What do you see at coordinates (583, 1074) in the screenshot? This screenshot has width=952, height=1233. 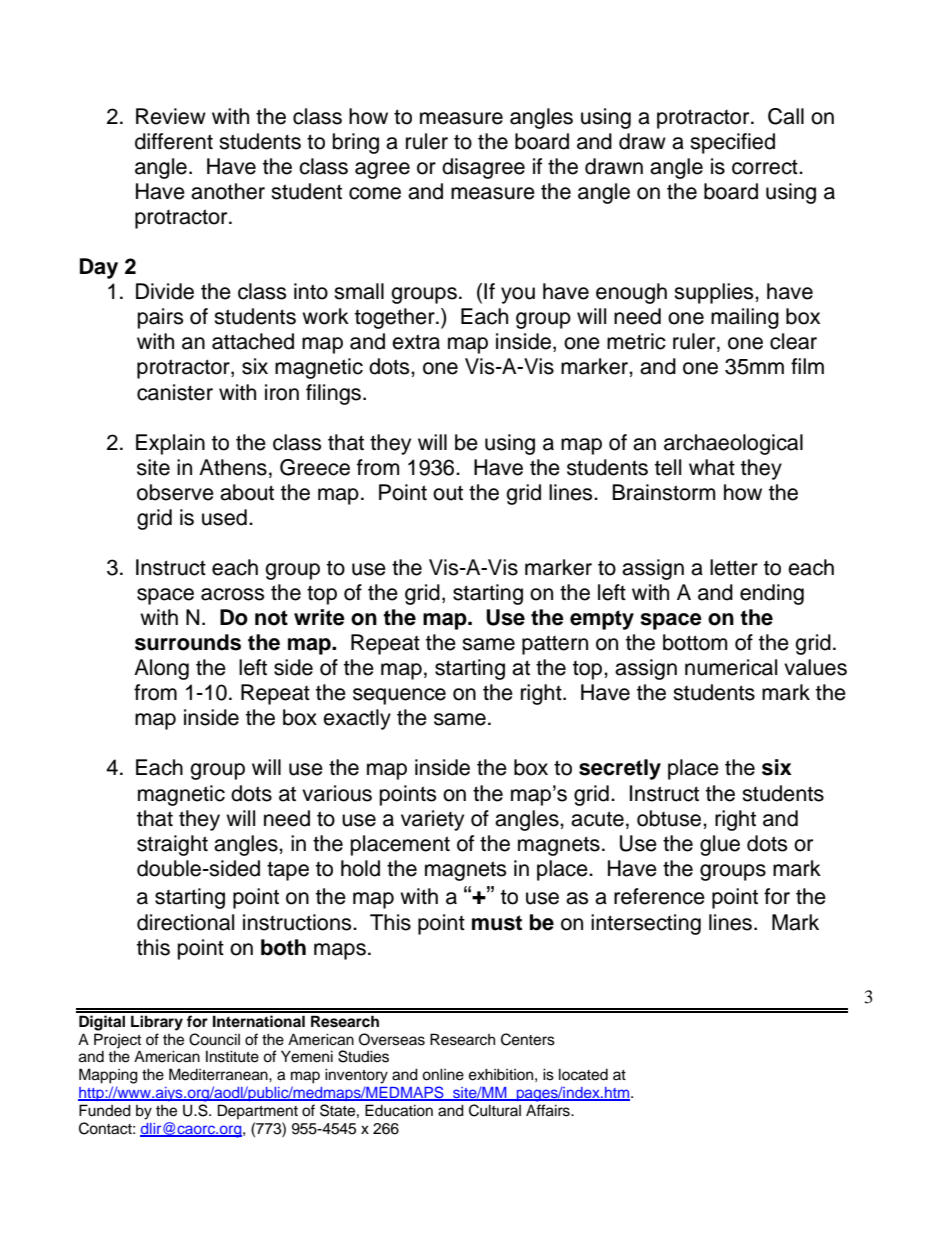 I see `located` at bounding box center [583, 1074].
